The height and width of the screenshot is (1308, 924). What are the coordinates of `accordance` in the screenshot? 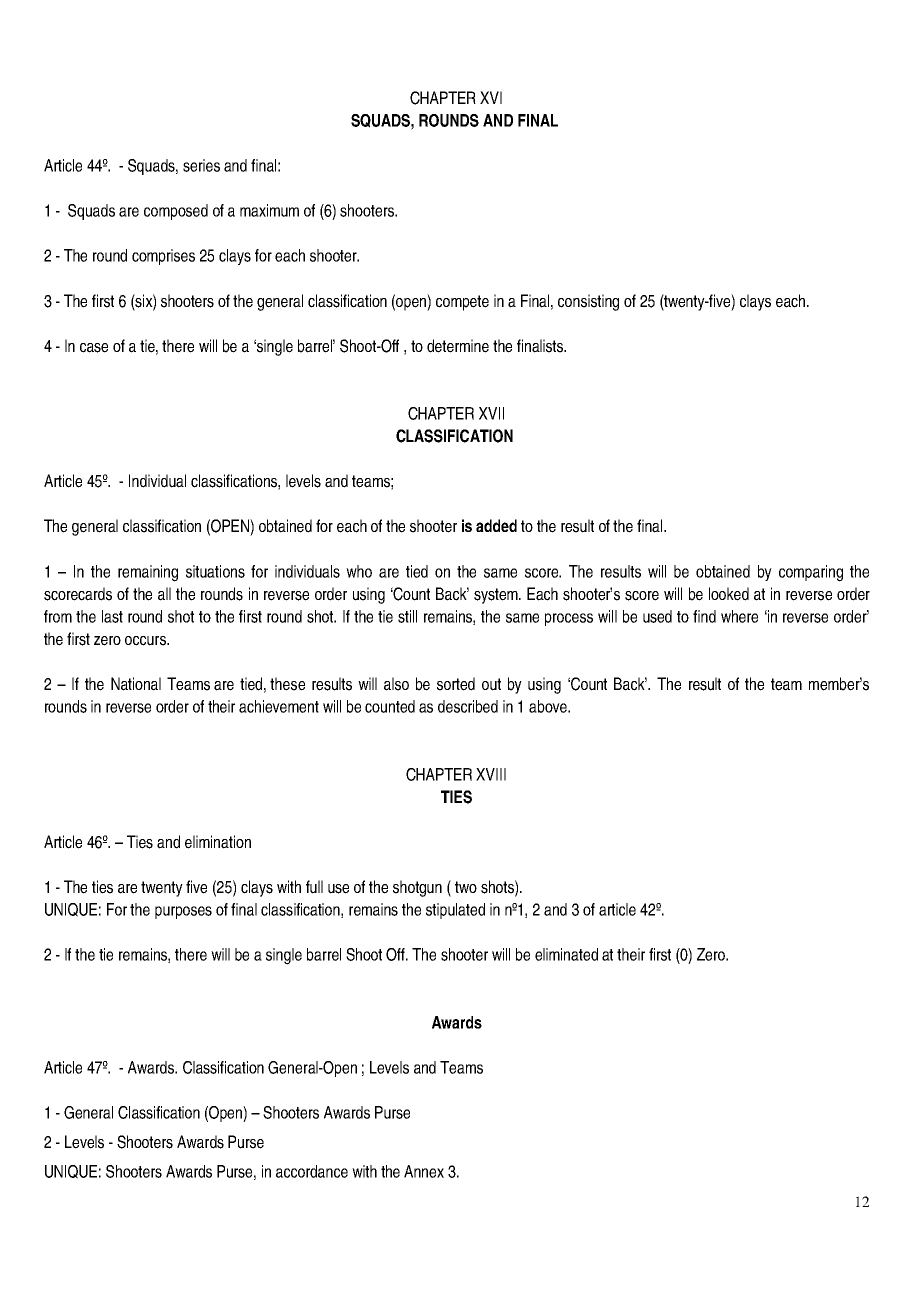 It's located at (312, 1171).
